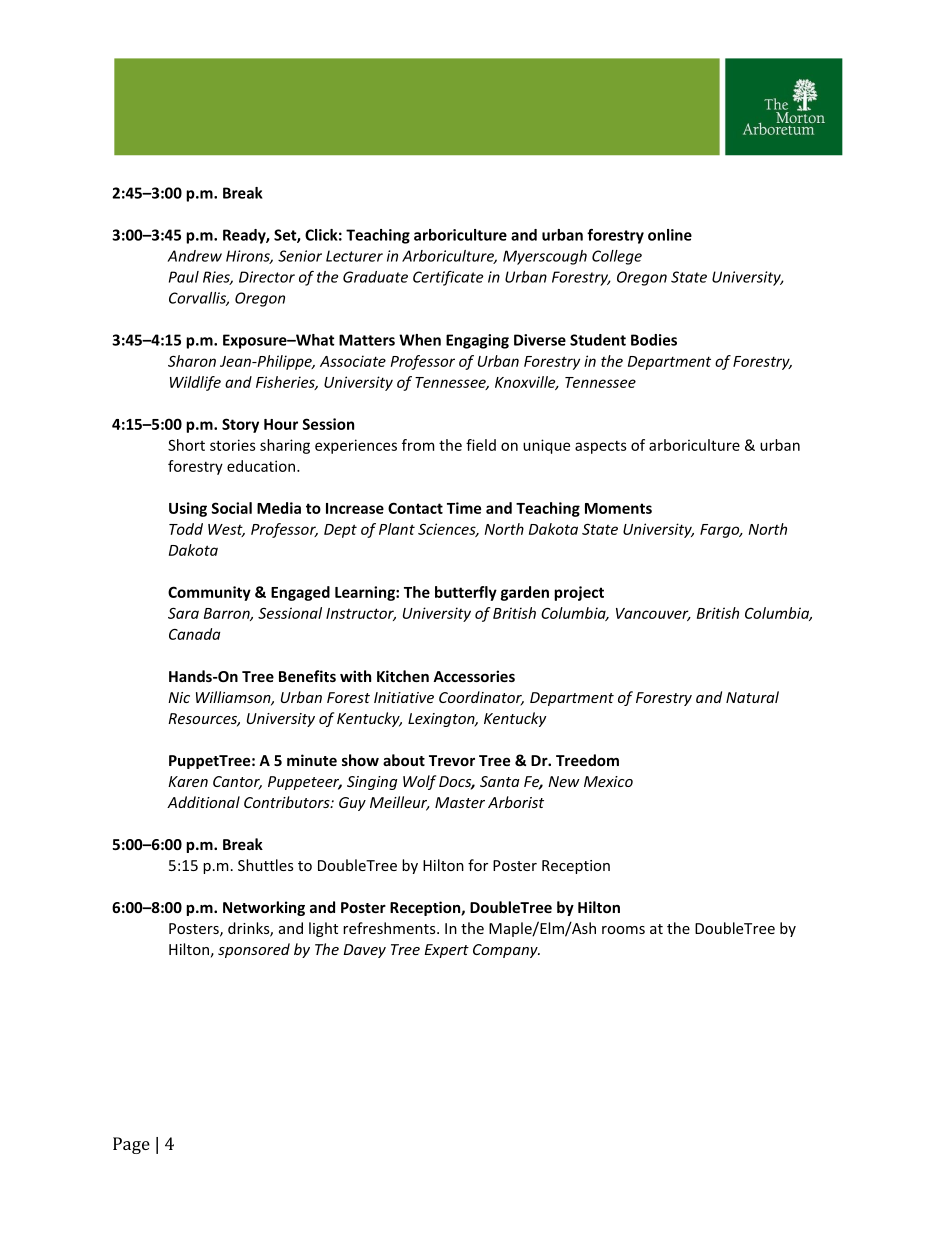 The width and height of the screenshot is (952, 1233). What do you see at coordinates (670, 235) in the screenshot?
I see `online` at bounding box center [670, 235].
